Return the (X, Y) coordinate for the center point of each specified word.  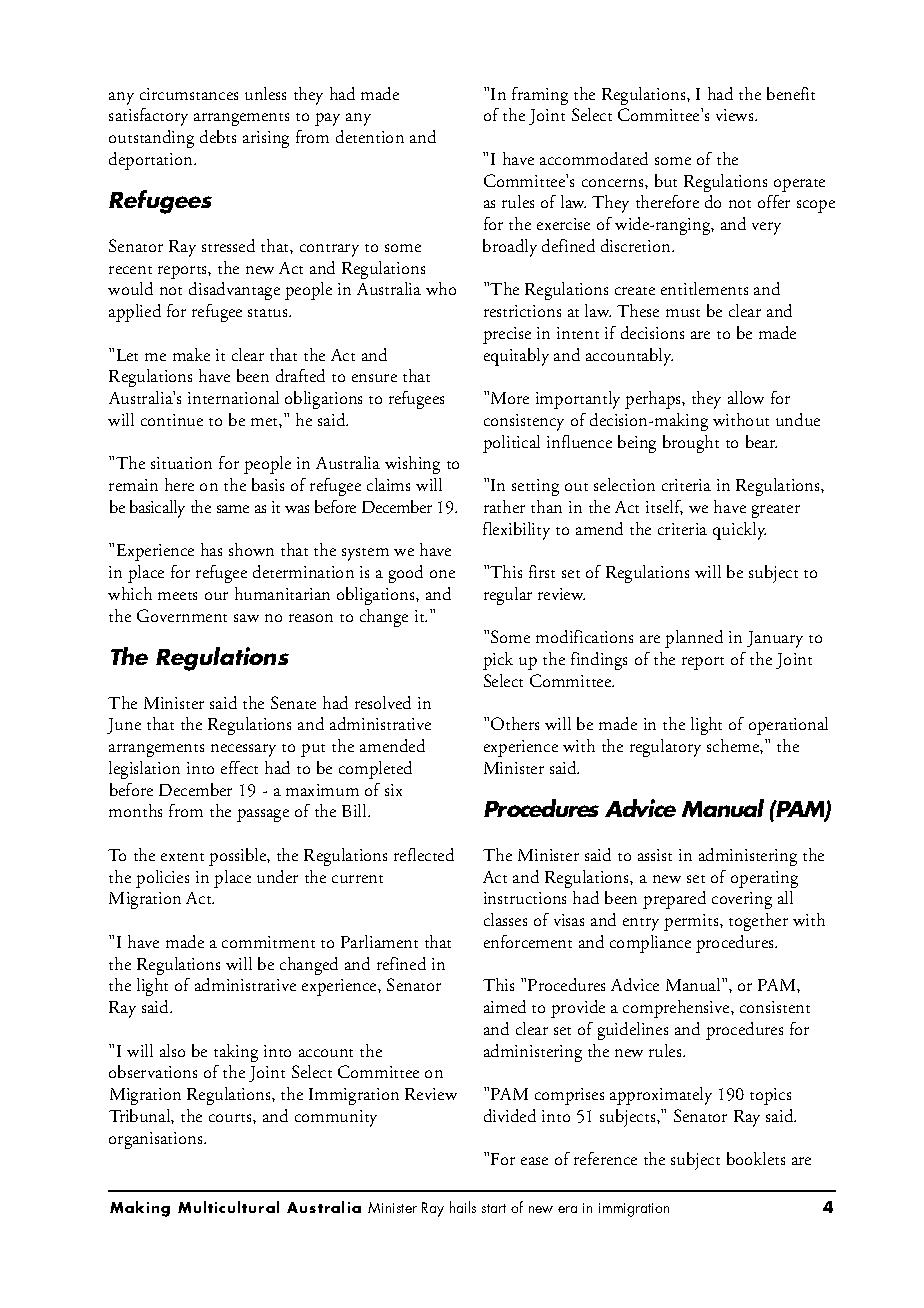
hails (463, 1207)
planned (694, 639)
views (736, 115)
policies (162, 879)
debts (218, 136)
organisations (157, 1140)
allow (746, 397)
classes (505, 919)
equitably (516, 357)
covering (742, 900)
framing (540, 96)
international (233, 397)
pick (498, 661)
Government (182, 615)
